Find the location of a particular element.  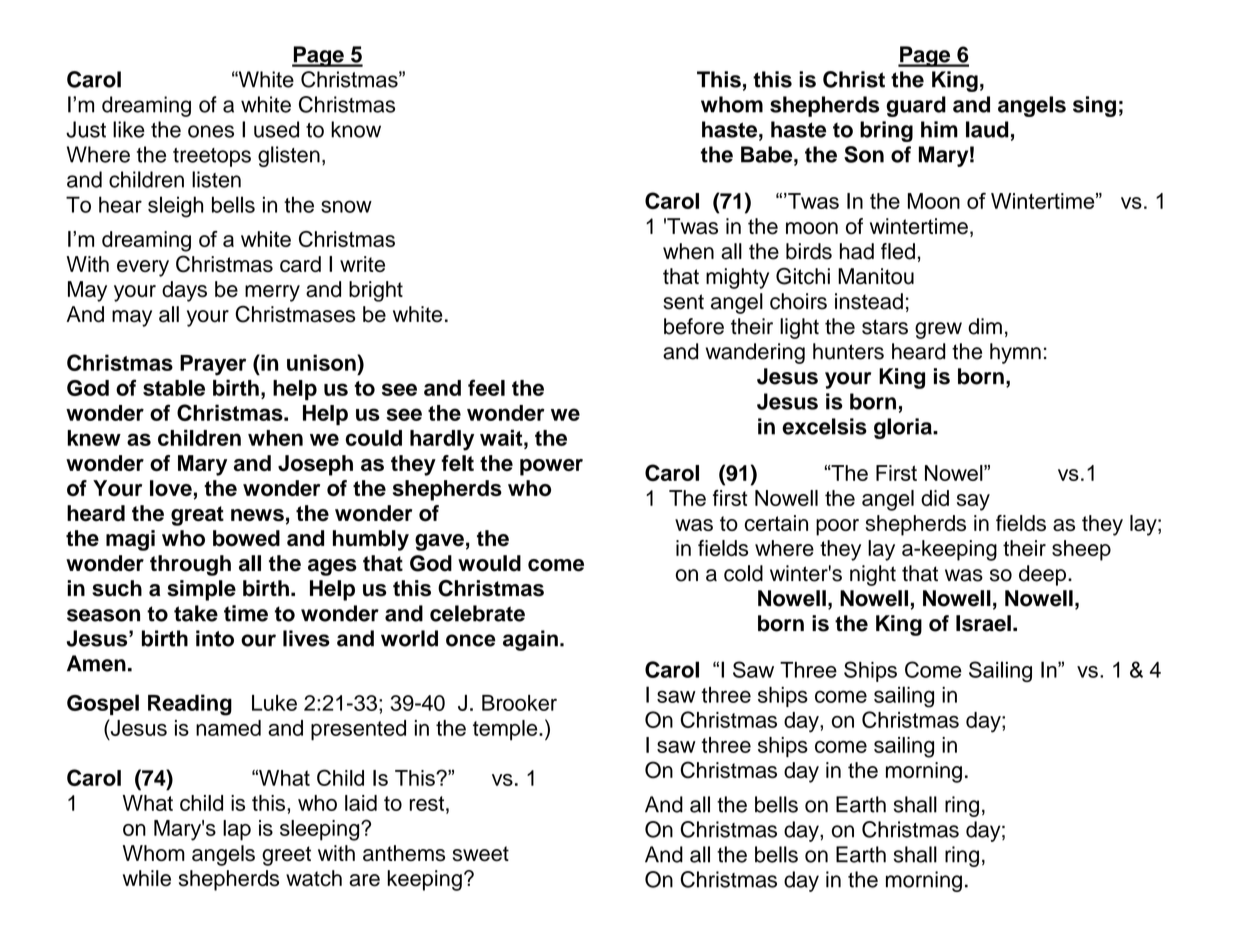

power is located at coordinates (551, 467).
